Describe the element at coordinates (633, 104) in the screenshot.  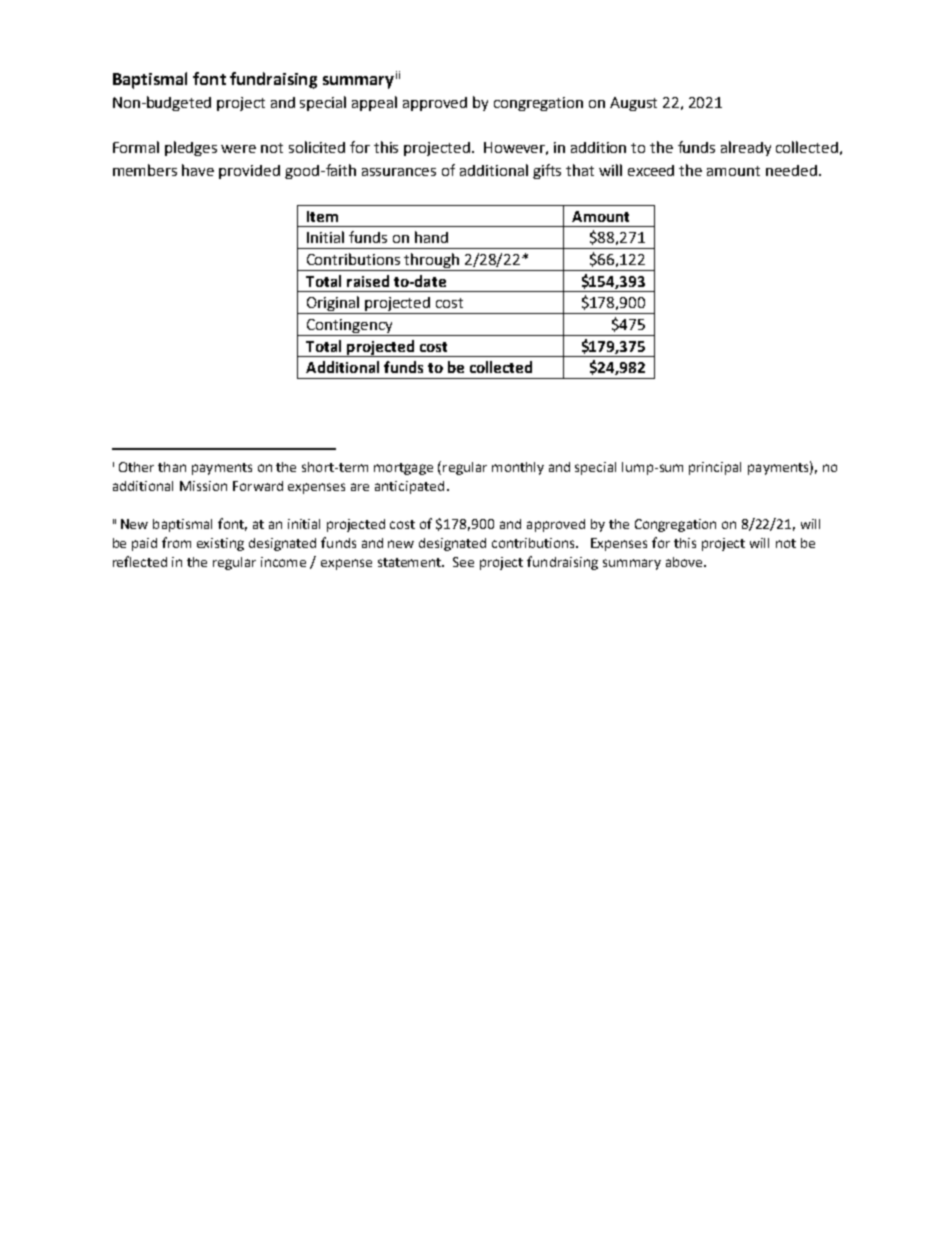
I see `August` at that location.
